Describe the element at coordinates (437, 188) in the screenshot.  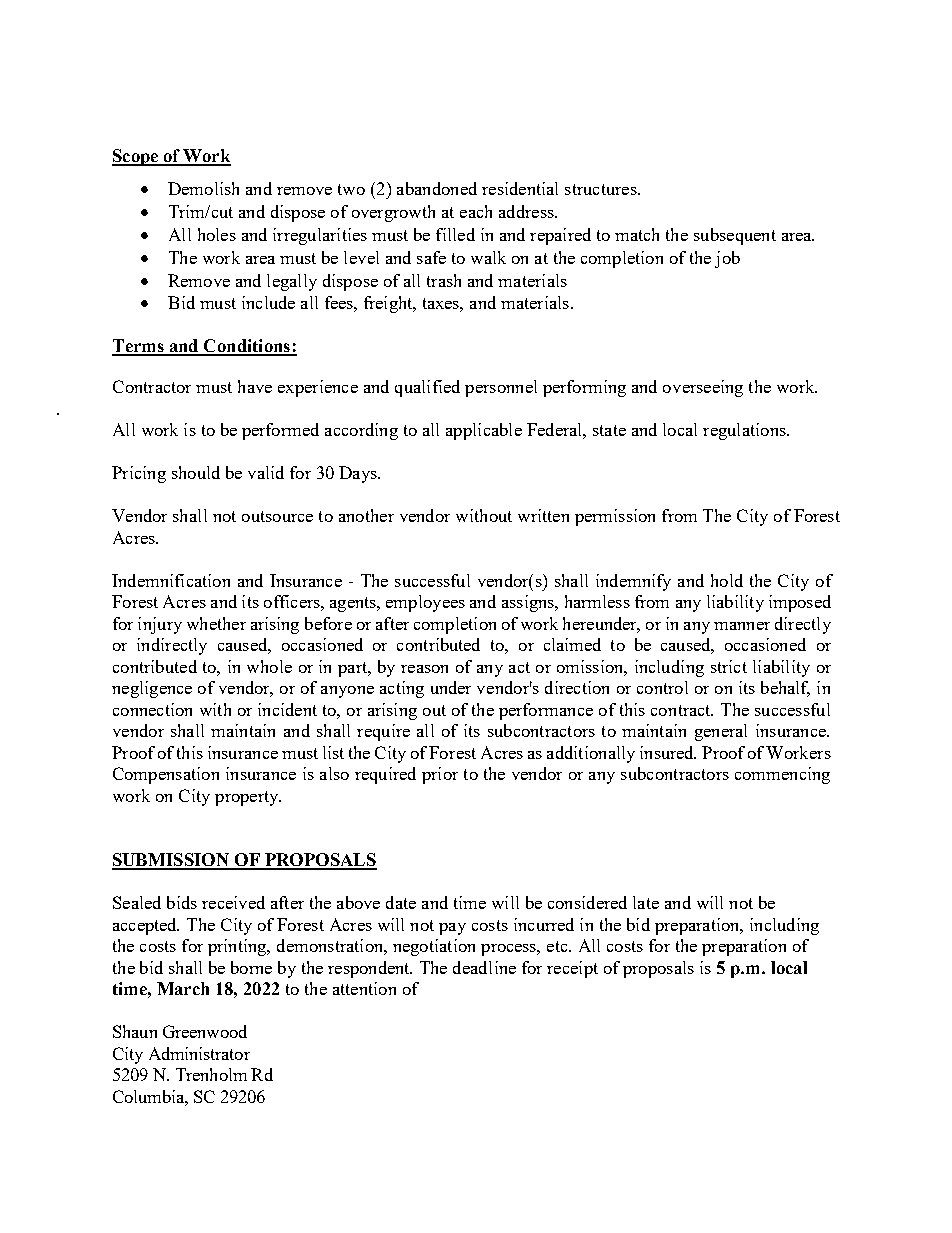
I see `abandoned` at that location.
